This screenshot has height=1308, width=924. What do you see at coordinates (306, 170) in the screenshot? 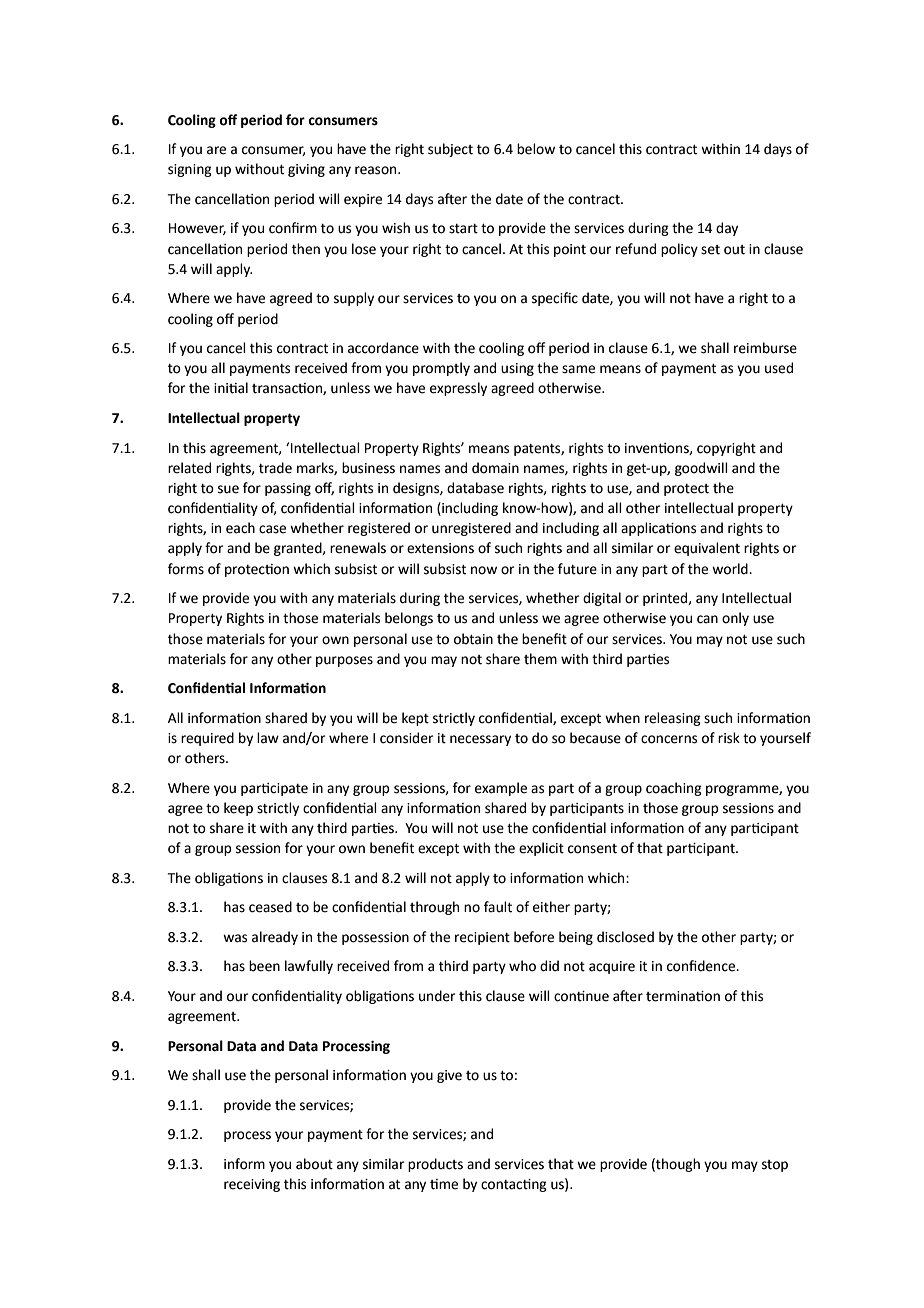
I see `giving` at bounding box center [306, 170].
